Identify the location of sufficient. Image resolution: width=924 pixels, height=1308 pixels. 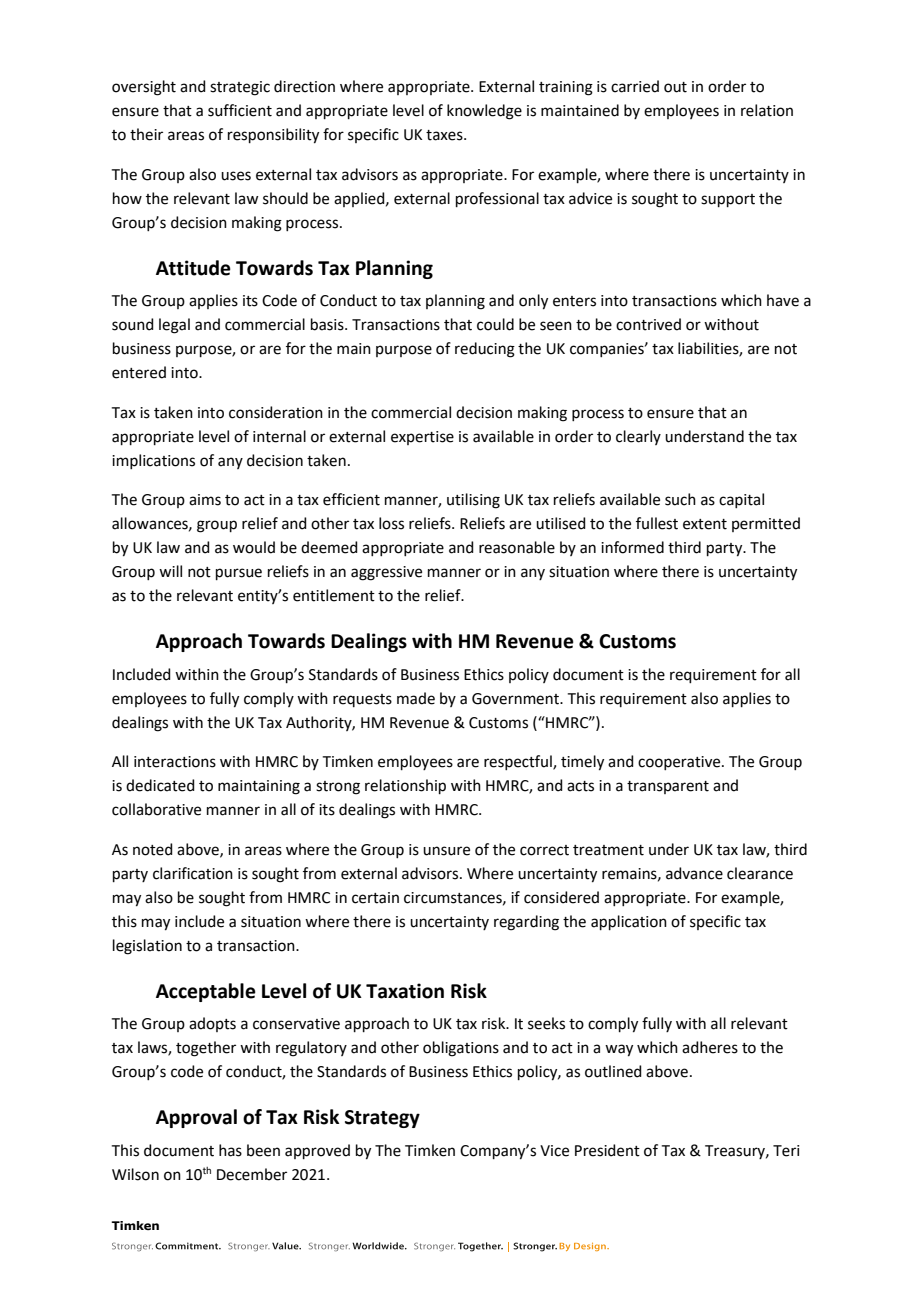
(240, 110).
